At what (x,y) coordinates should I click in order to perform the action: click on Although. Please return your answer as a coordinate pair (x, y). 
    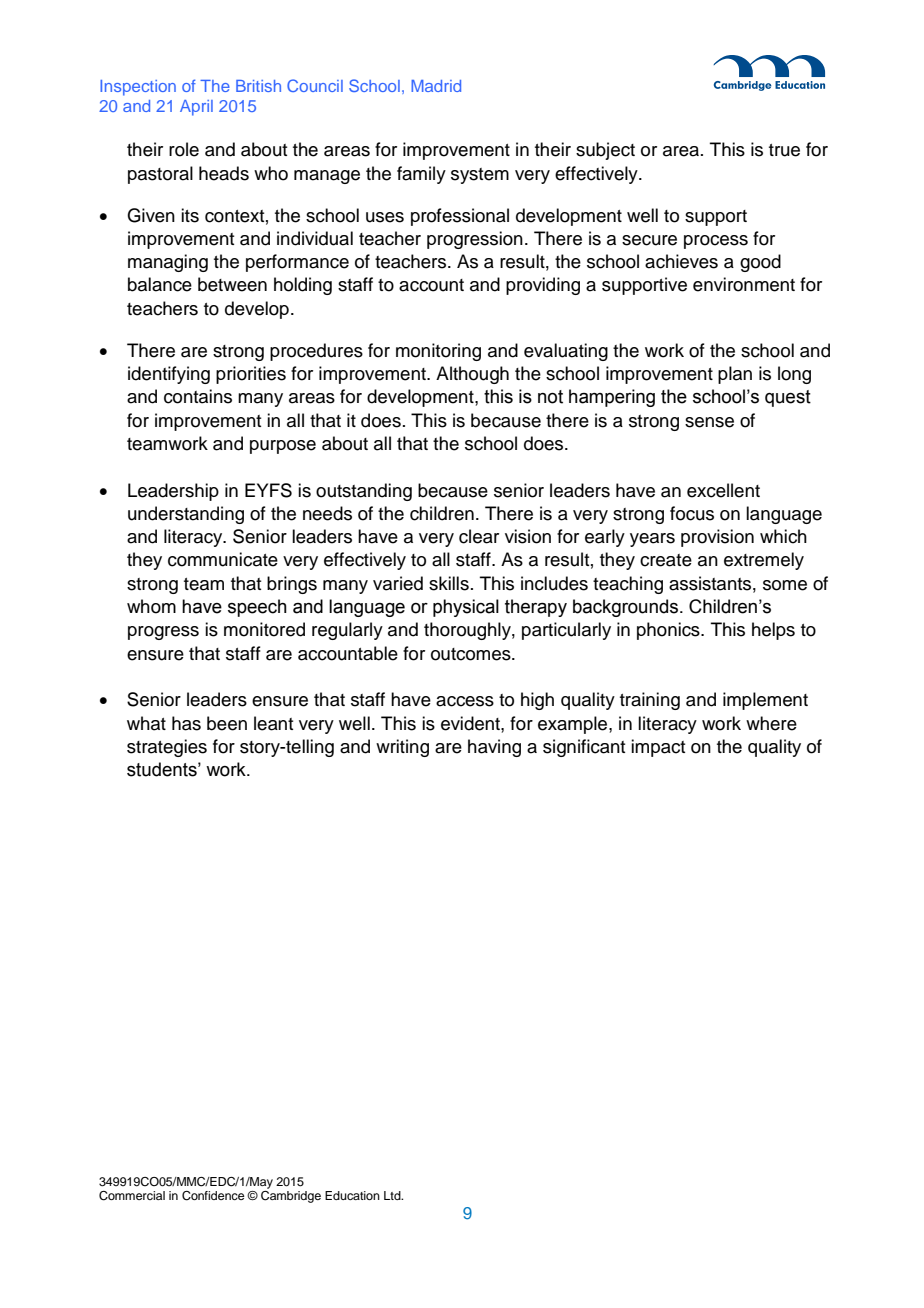
    Looking at the image, I should click on (472, 375).
